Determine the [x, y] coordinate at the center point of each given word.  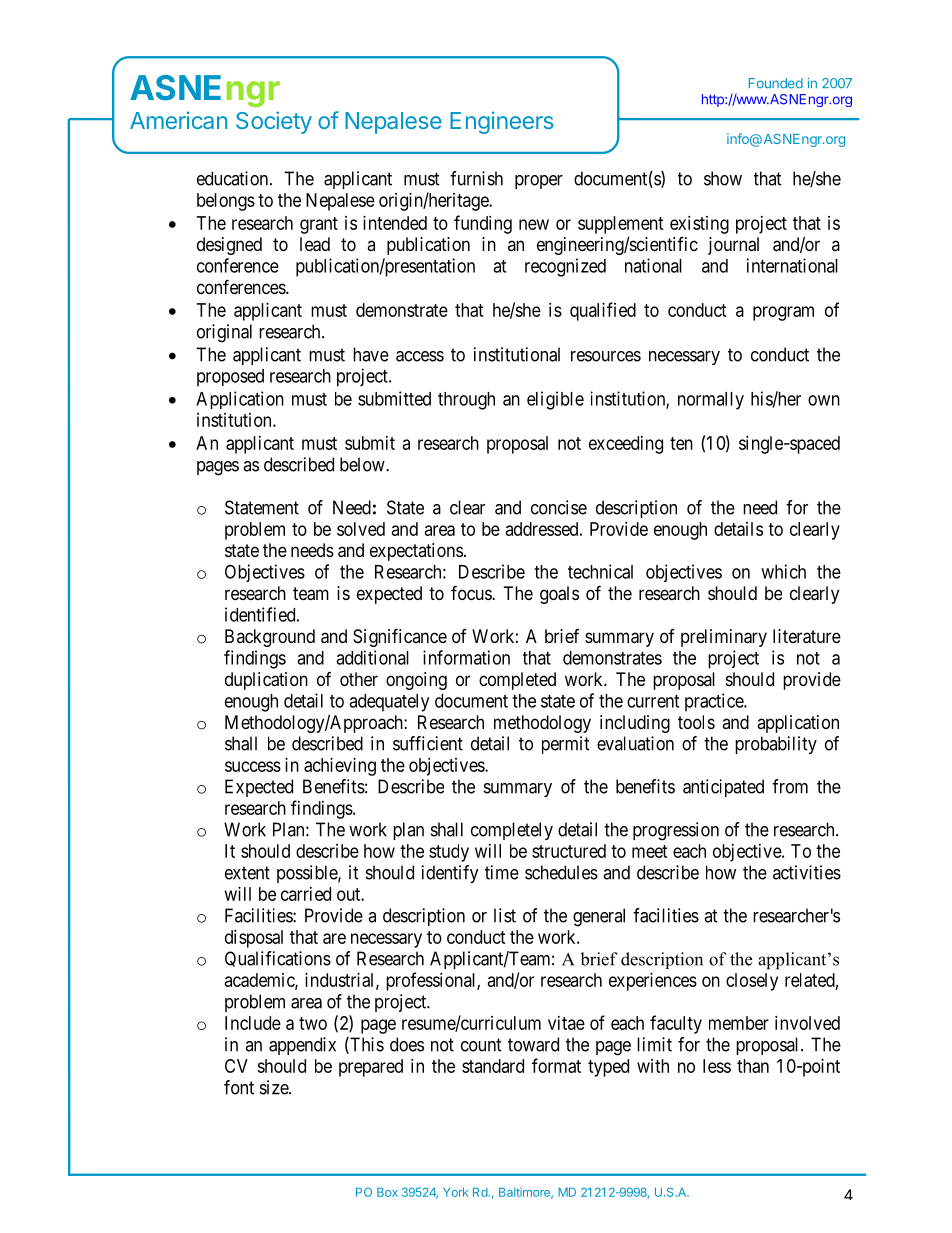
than [753, 1066]
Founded [776, 83]
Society [274, 122]
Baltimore [525, 1193]
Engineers [502, 122]
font [239, 1087]
